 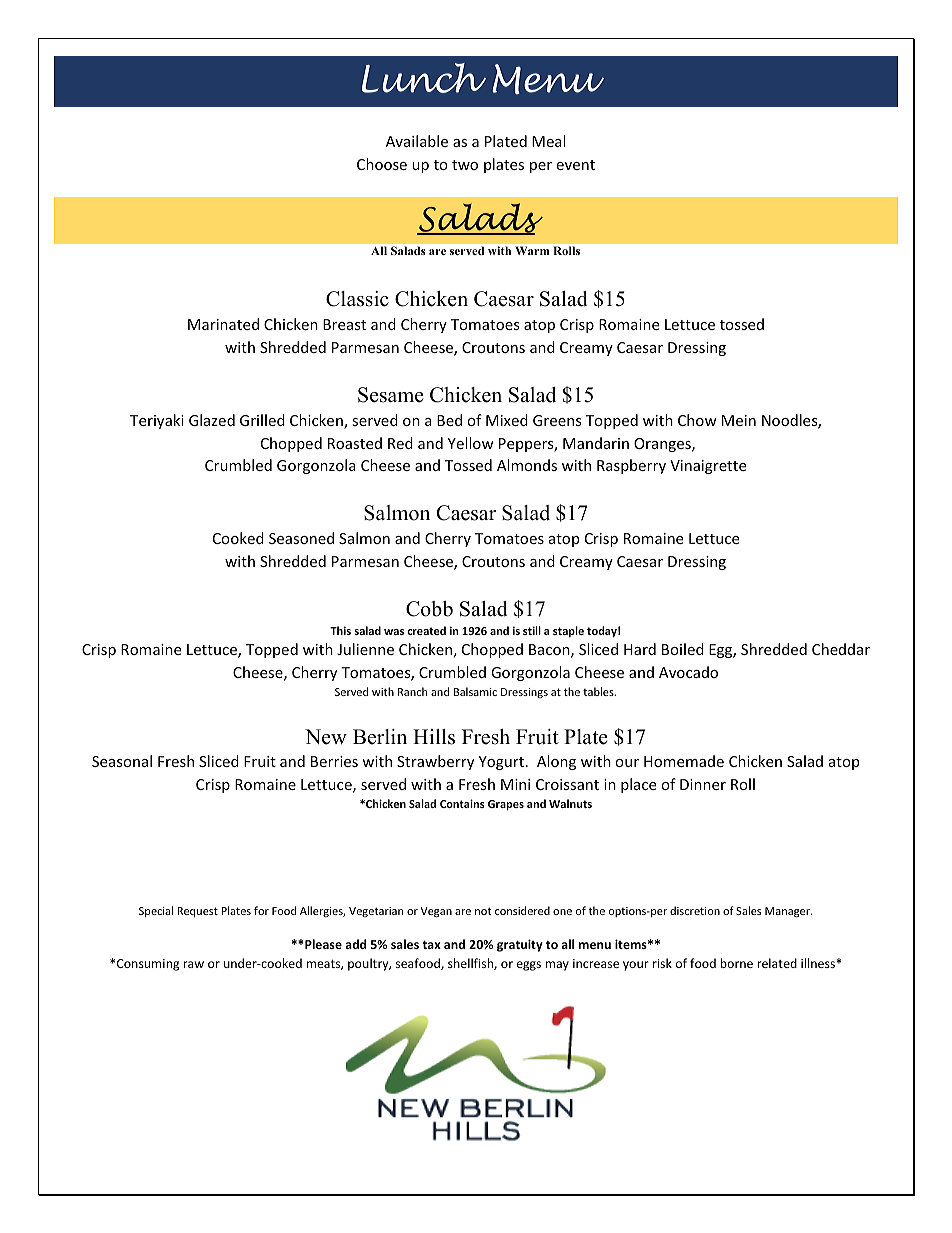 I want to click on Homemade, so click(x=684, y=761).
